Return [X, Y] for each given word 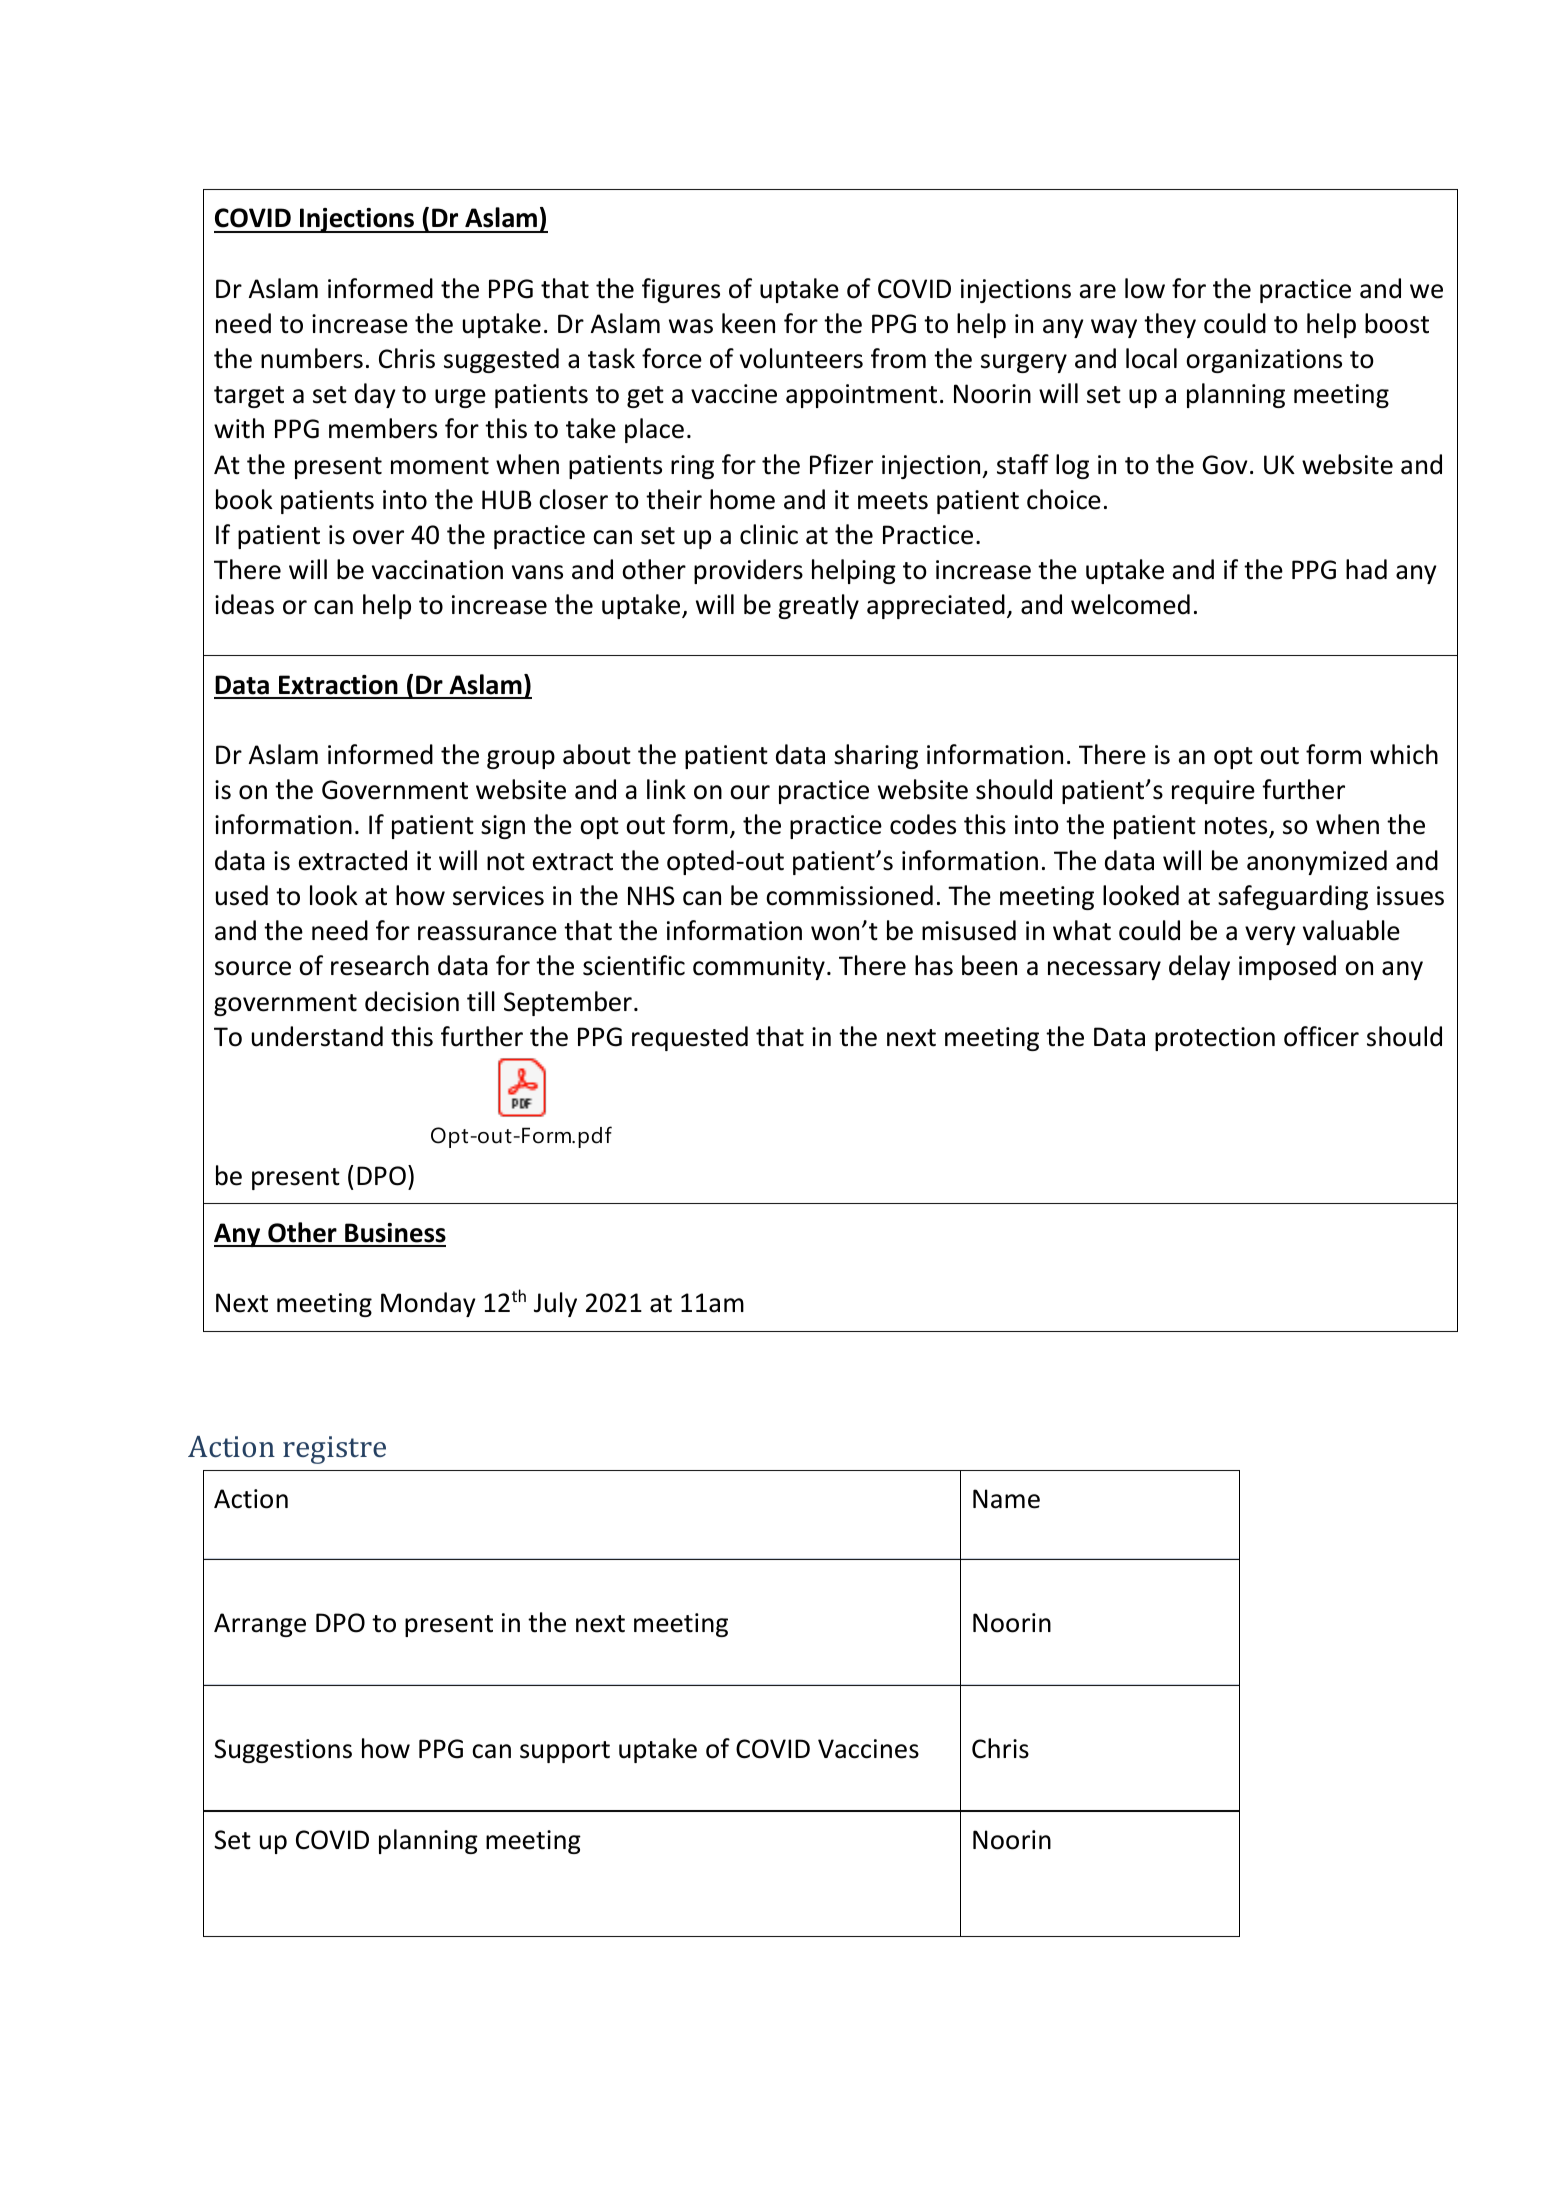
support [565, 1752]
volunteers [801, 358]
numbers [312, 358]
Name [1006, 1499]
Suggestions [283, 1751]
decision [412, 1001]
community [759, 968]
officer [1321, 1036]
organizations [1264, 361]
